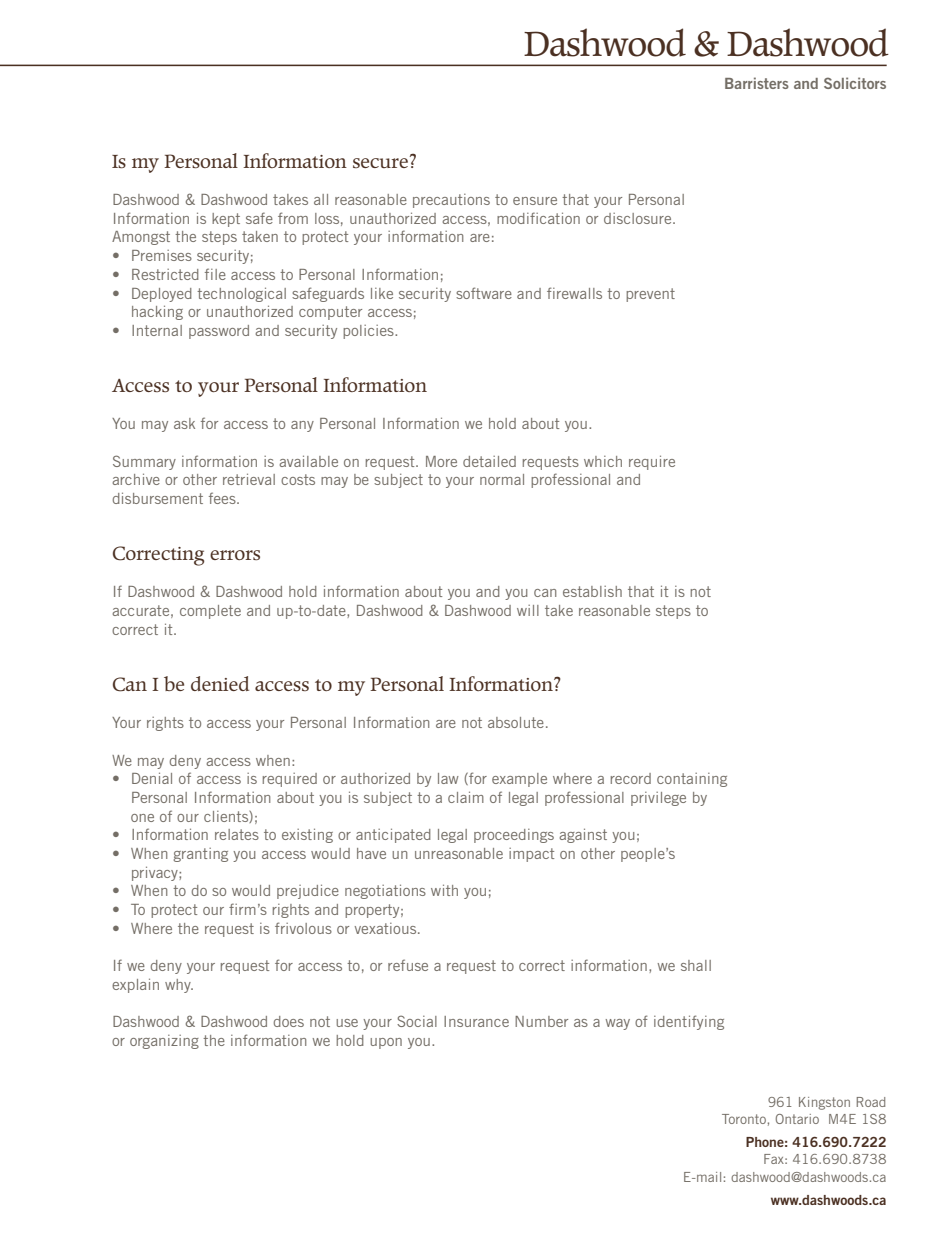 The image size is (952, 1233). Describe the element at coordinates (164, 1042) in the screenshot. I see `organizing` at that location.
